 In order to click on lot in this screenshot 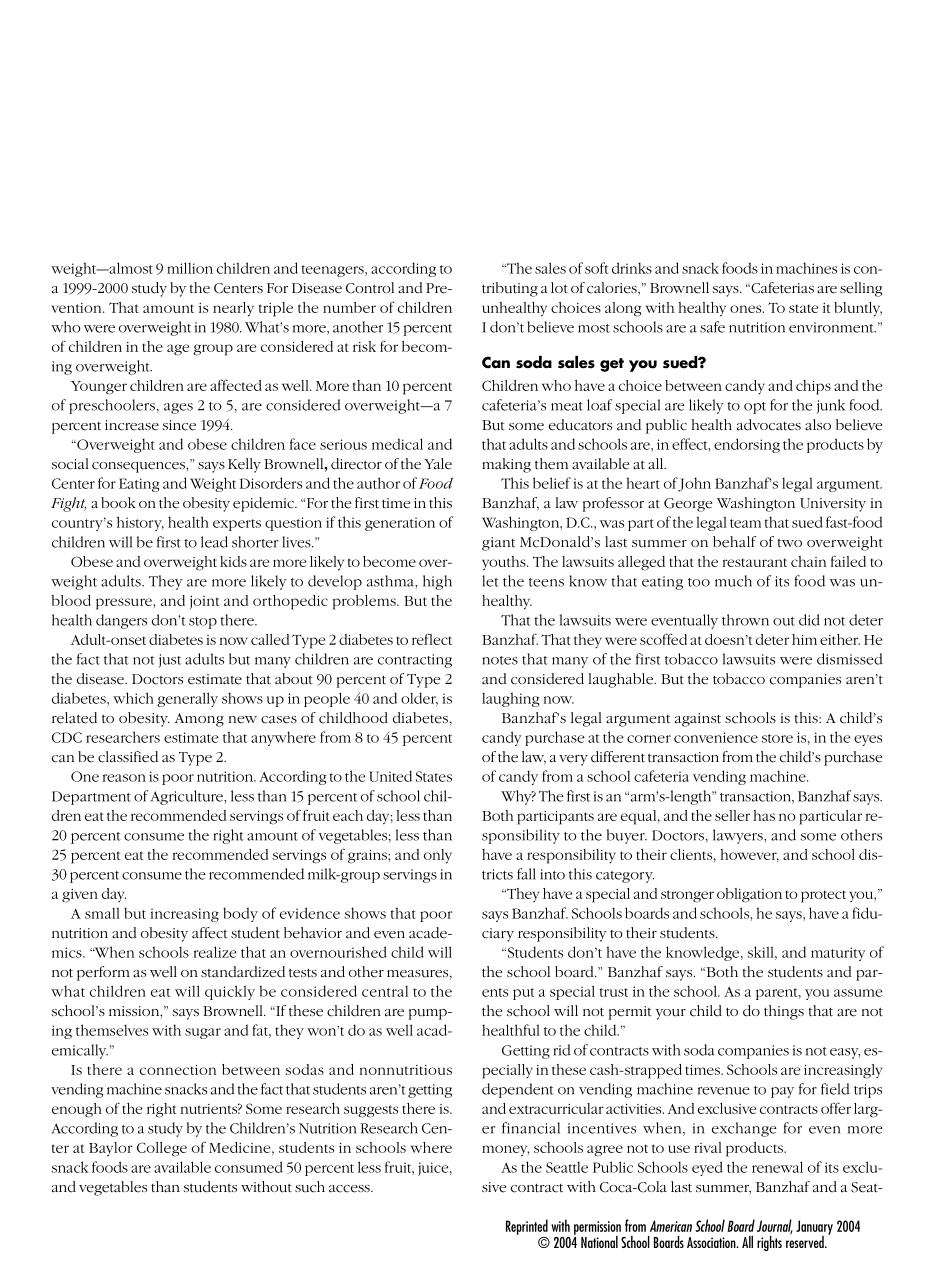, I will do `click(559, 287)`.
